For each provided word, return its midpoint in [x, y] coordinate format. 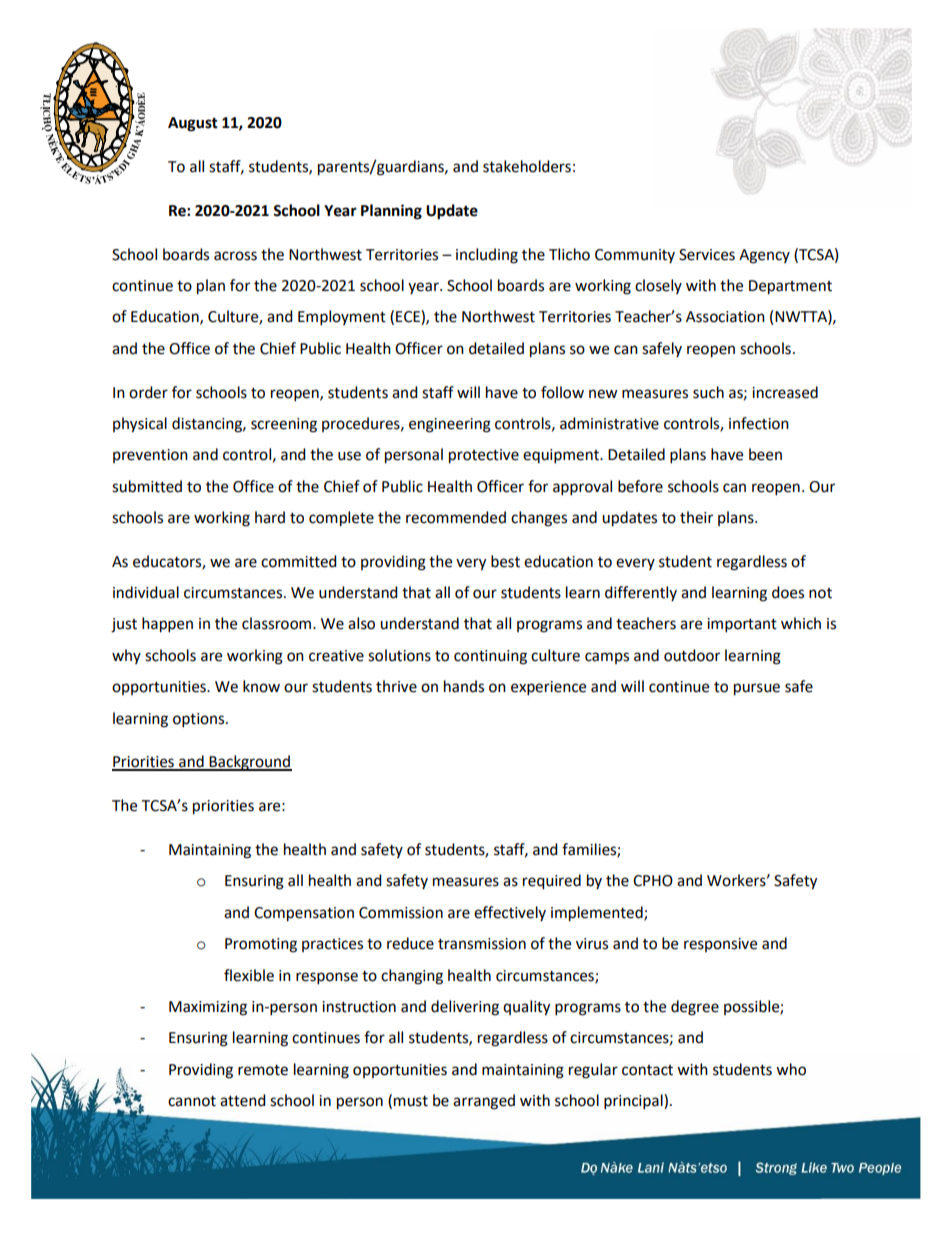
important [742, 625]
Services [707, 255]
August [193, 124]
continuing [490, 657]
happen [167, 625]
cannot [192, 1101]
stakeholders [527, 166]
